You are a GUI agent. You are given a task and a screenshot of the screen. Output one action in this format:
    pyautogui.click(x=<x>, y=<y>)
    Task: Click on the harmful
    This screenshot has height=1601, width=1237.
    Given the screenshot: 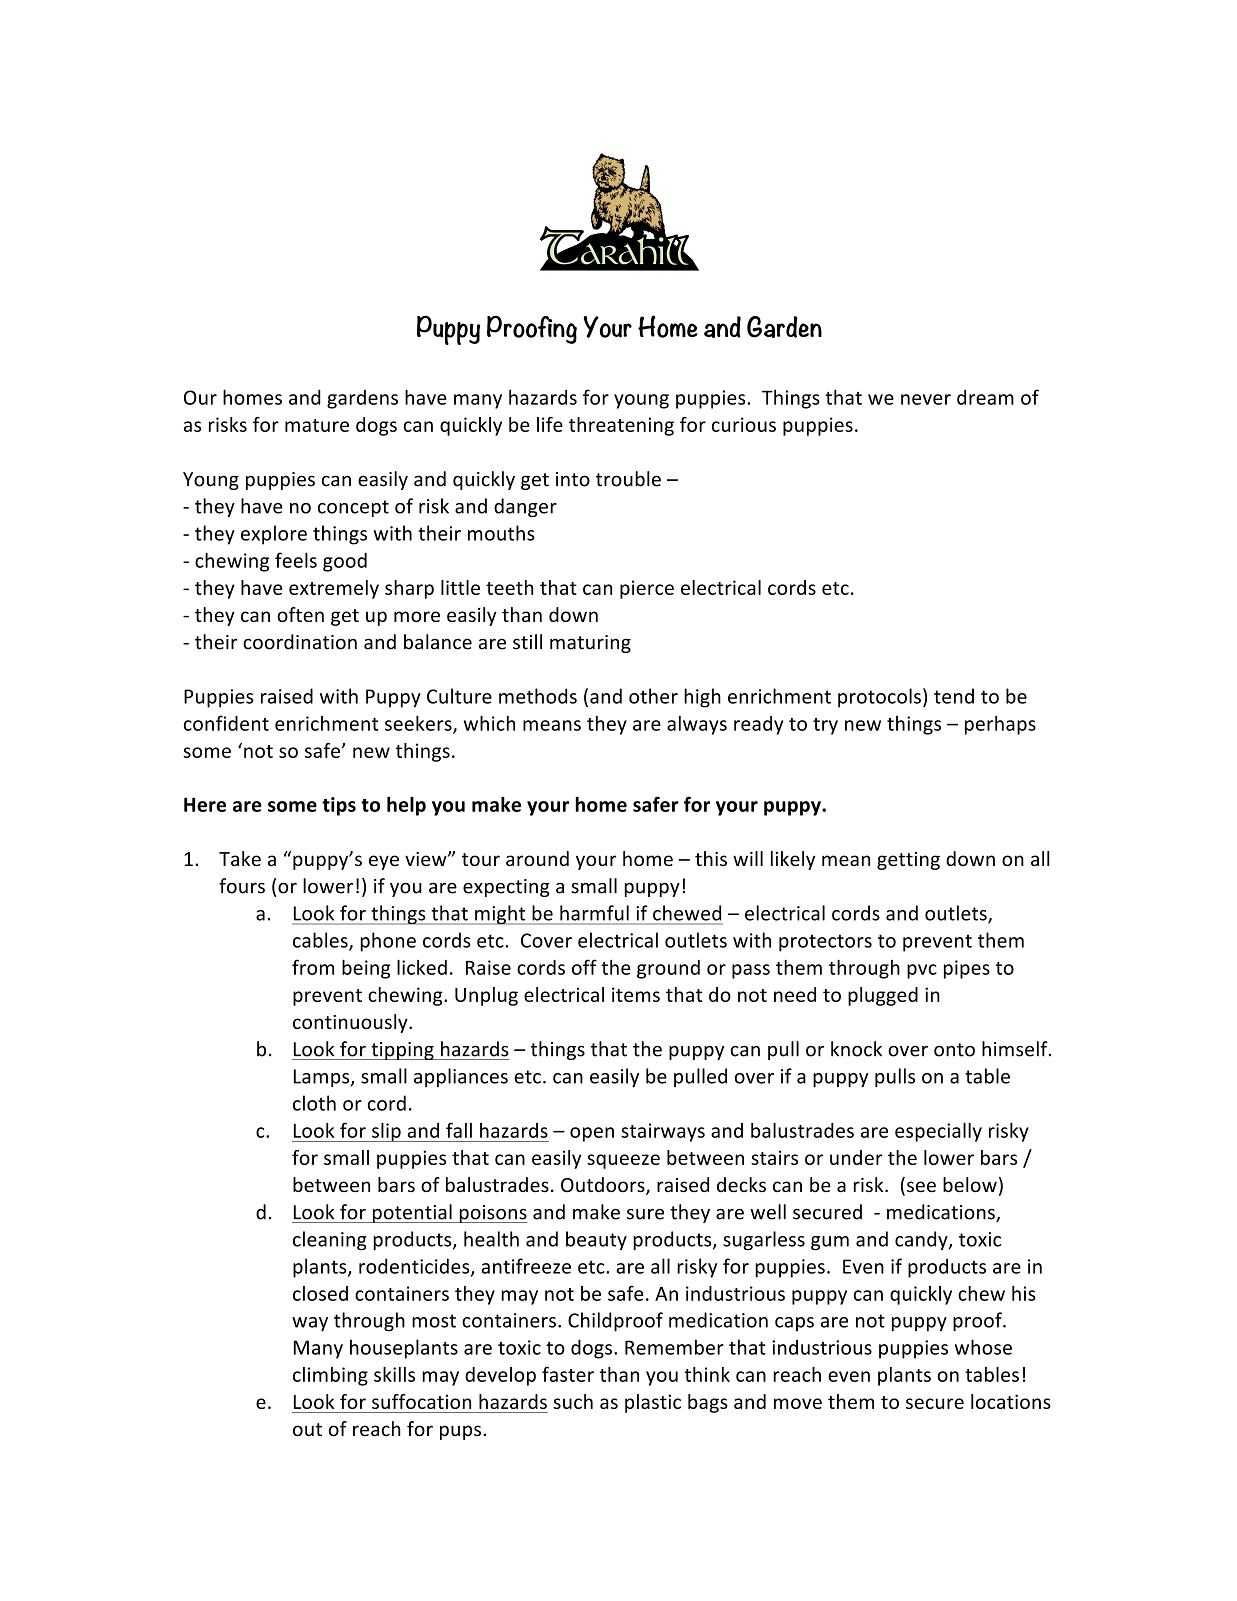 What is the action you would take?
    pyautogui.click(x=594, y=913)
